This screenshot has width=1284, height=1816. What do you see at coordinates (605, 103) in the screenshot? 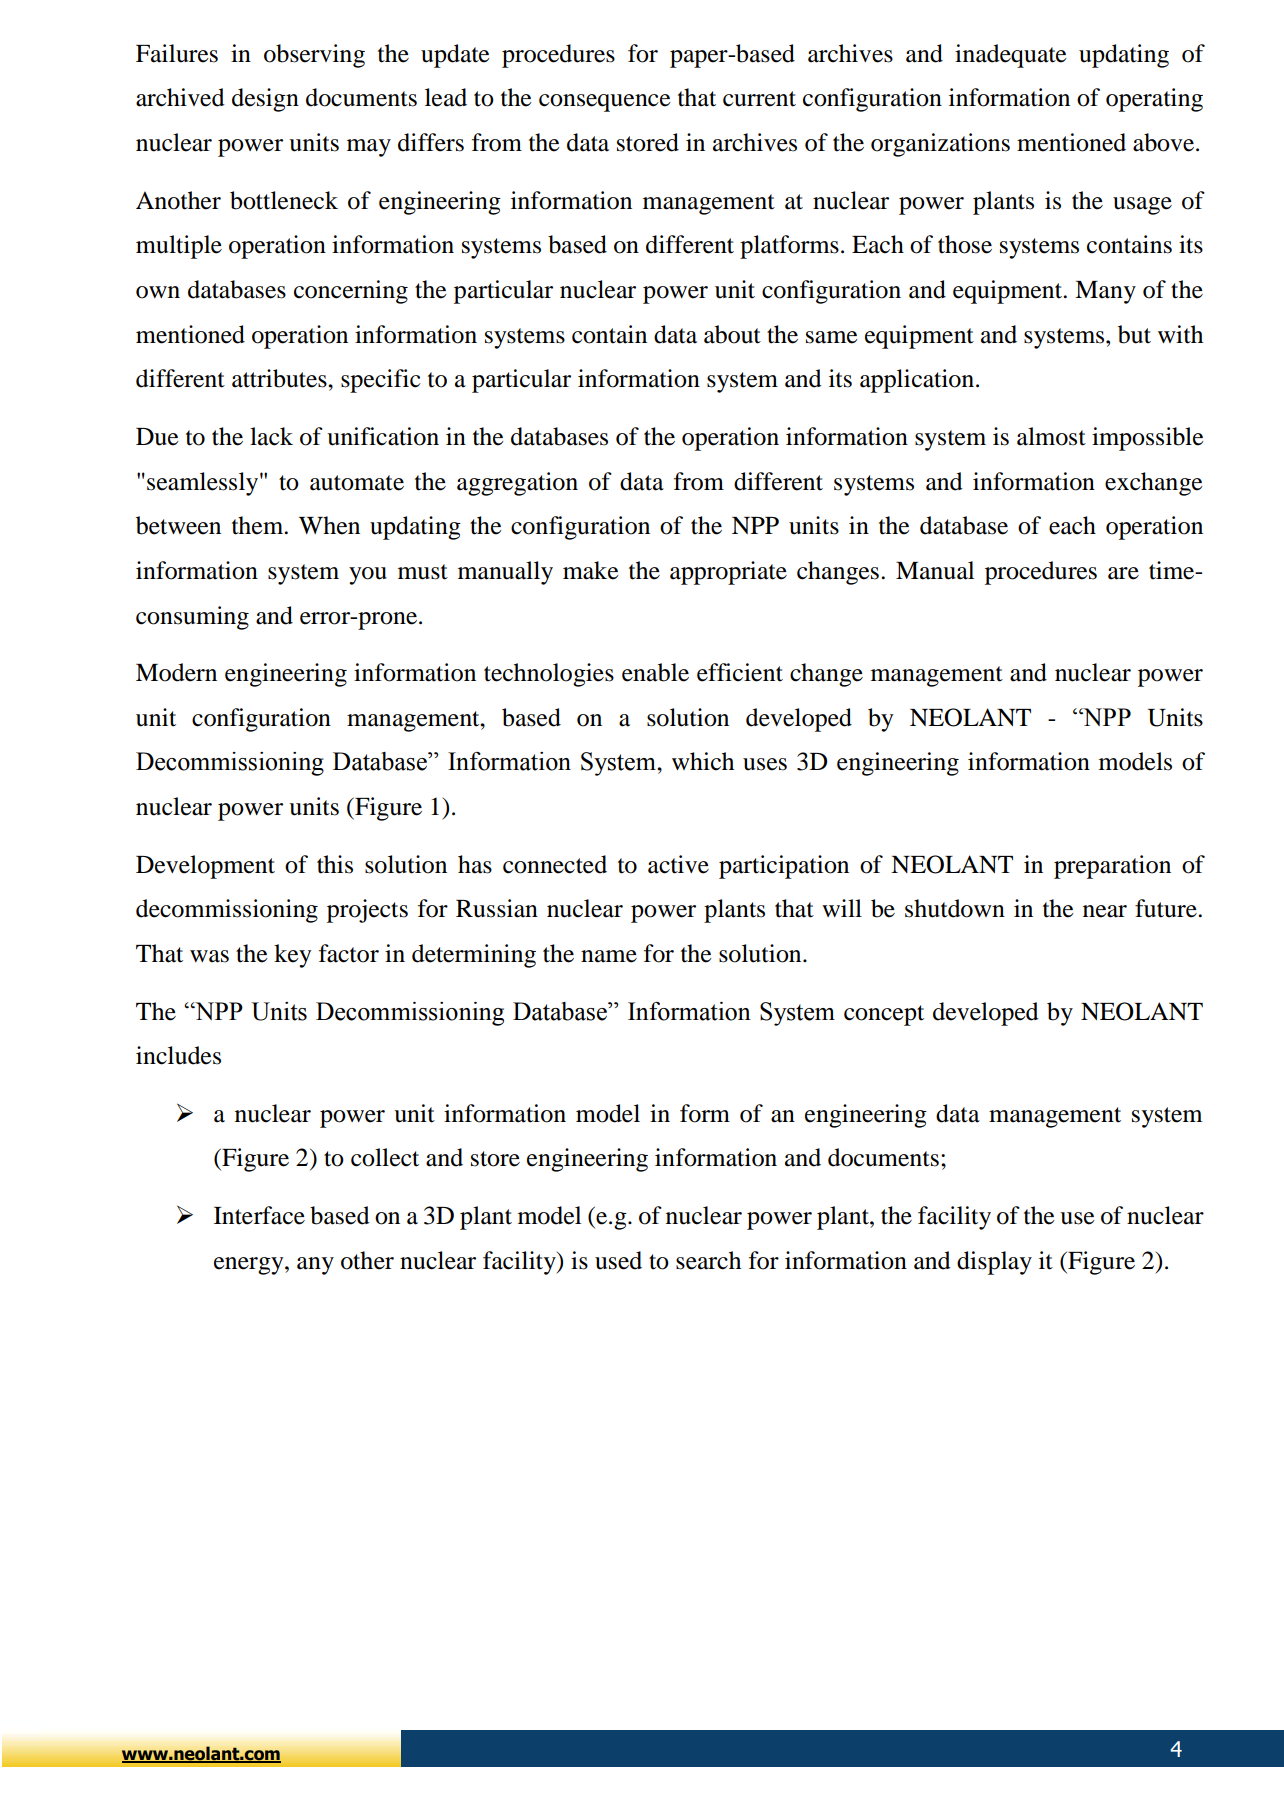
I see `consequence` at bounding box center [605, 103].
